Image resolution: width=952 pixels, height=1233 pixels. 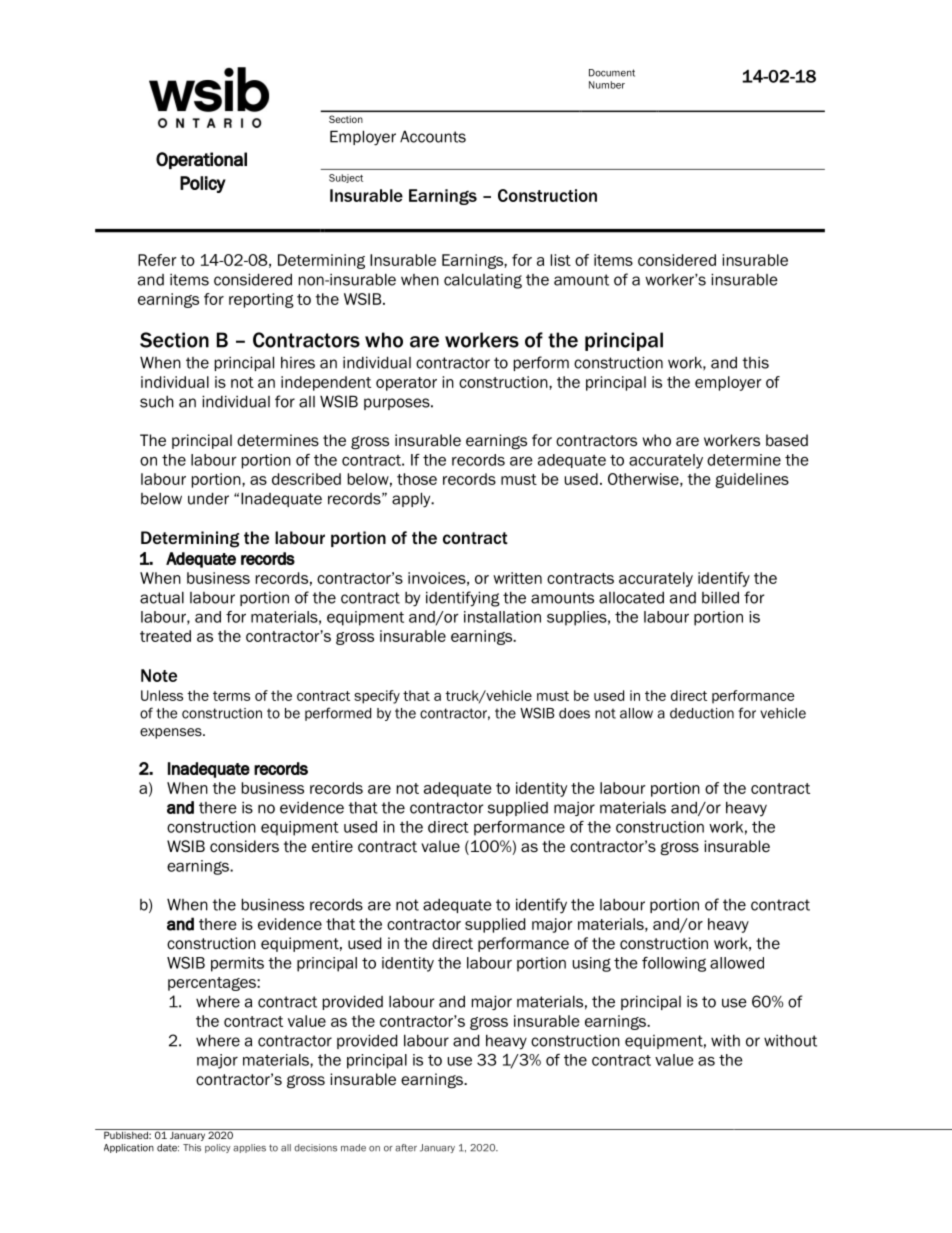 I want to click on date, so click(x=168, y=1148).
